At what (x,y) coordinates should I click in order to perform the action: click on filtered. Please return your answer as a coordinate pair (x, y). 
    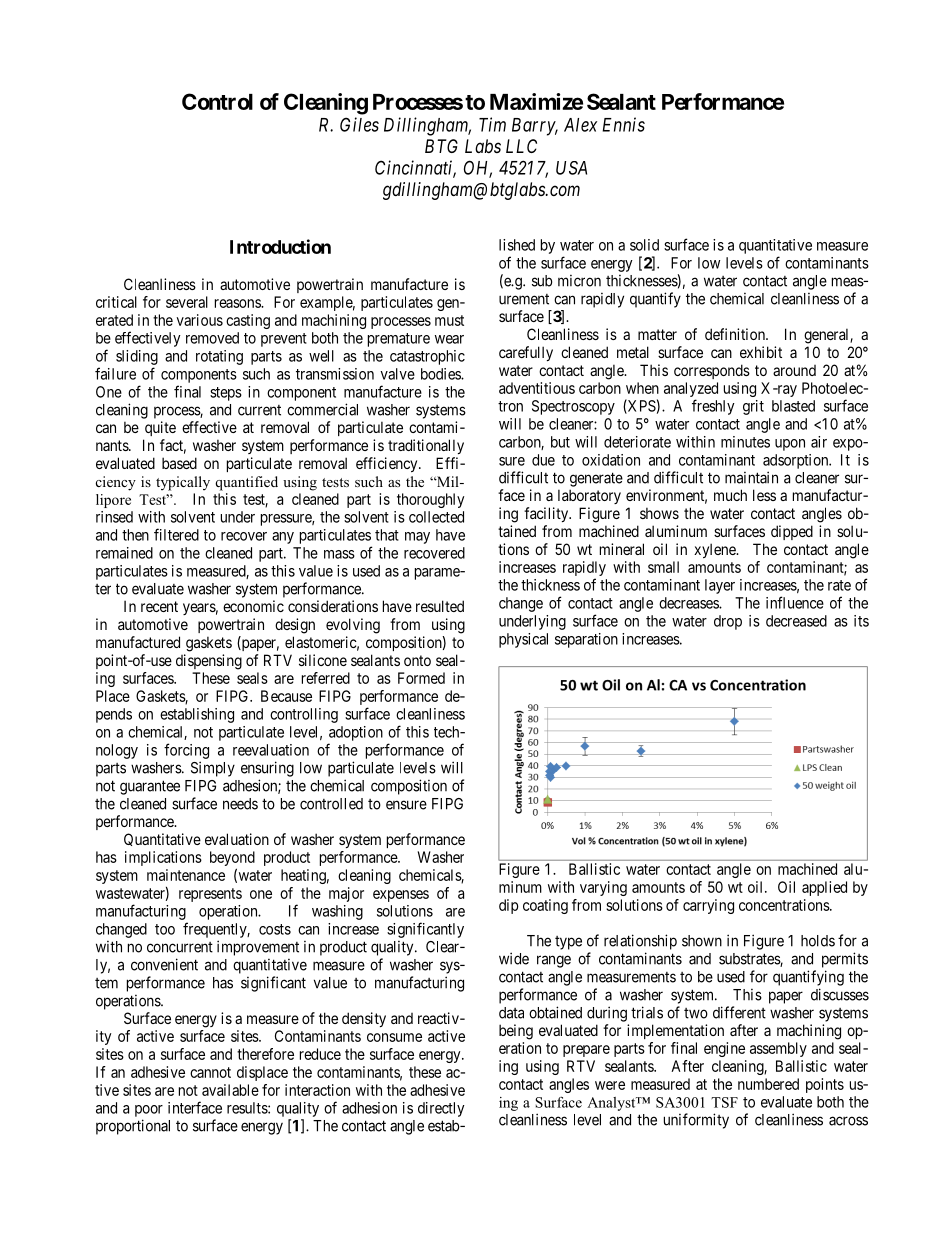
    Looking at the image, I should click on (176, 534).
